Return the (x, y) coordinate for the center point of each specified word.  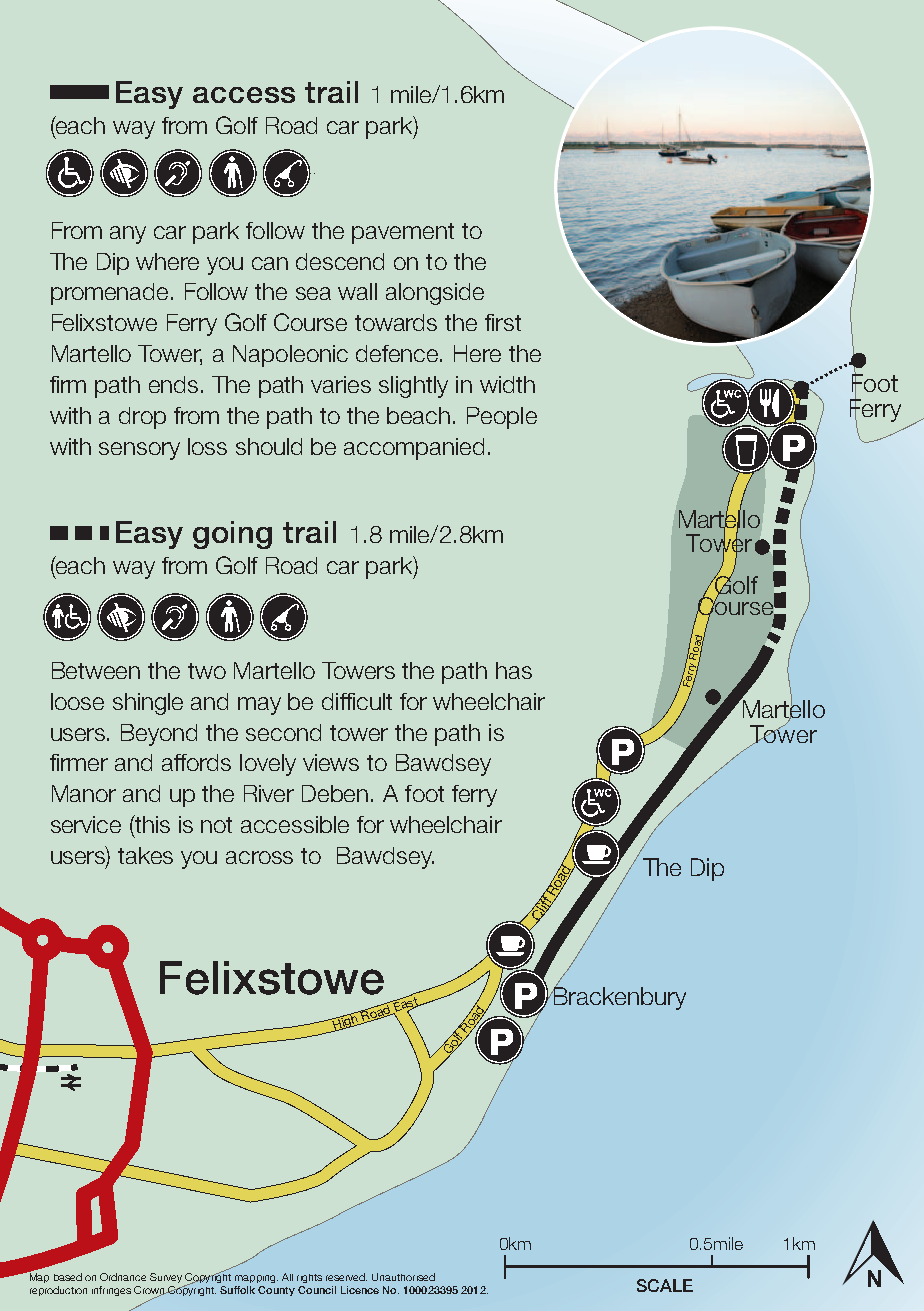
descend (340, 261)
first (503, 322)
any (128, 235)
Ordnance (123, 1277)
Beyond (159, 735)
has (514, 670)
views (331, 762)
